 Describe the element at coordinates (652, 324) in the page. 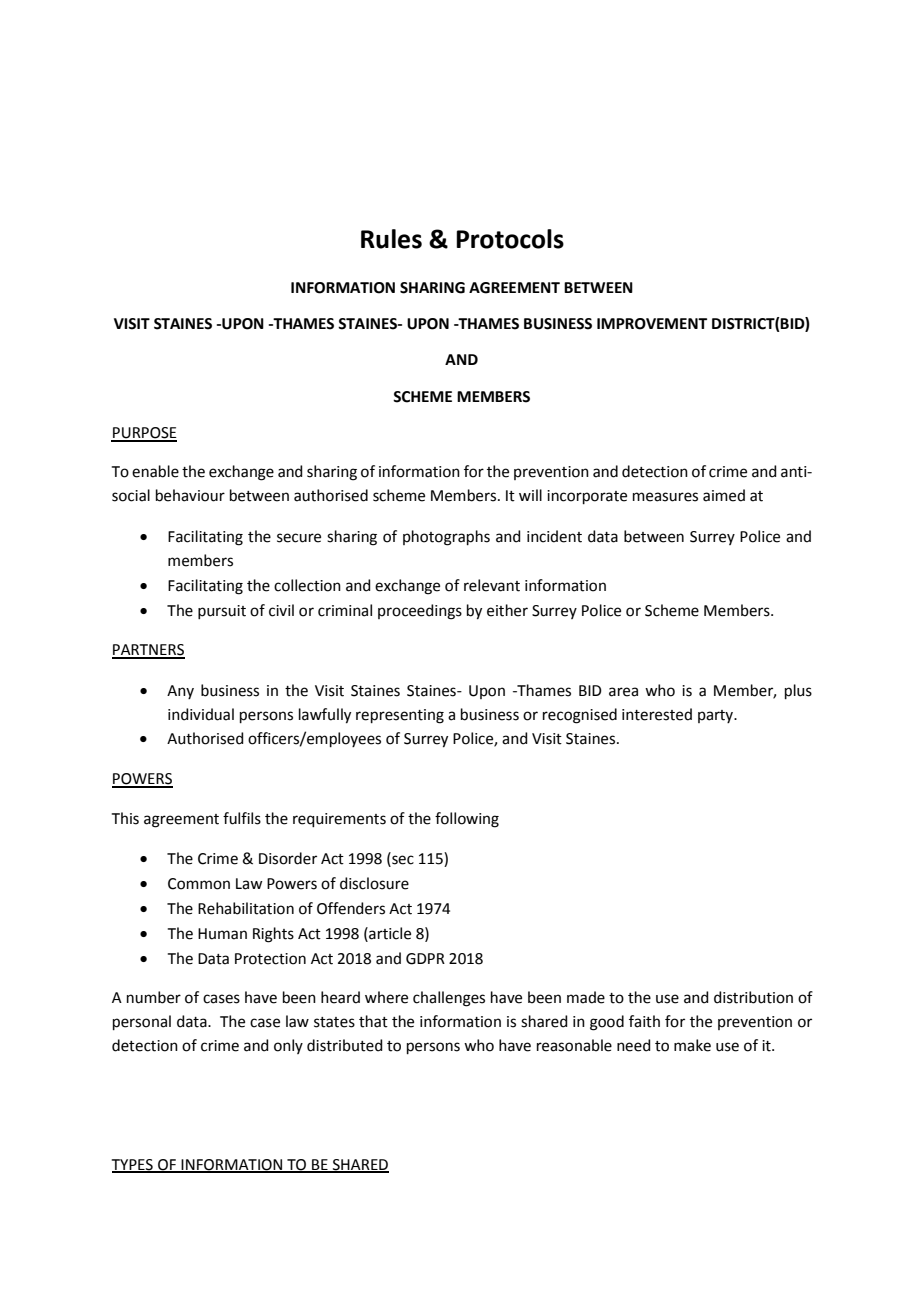

I see `IMPROVEMENT` at that location.
